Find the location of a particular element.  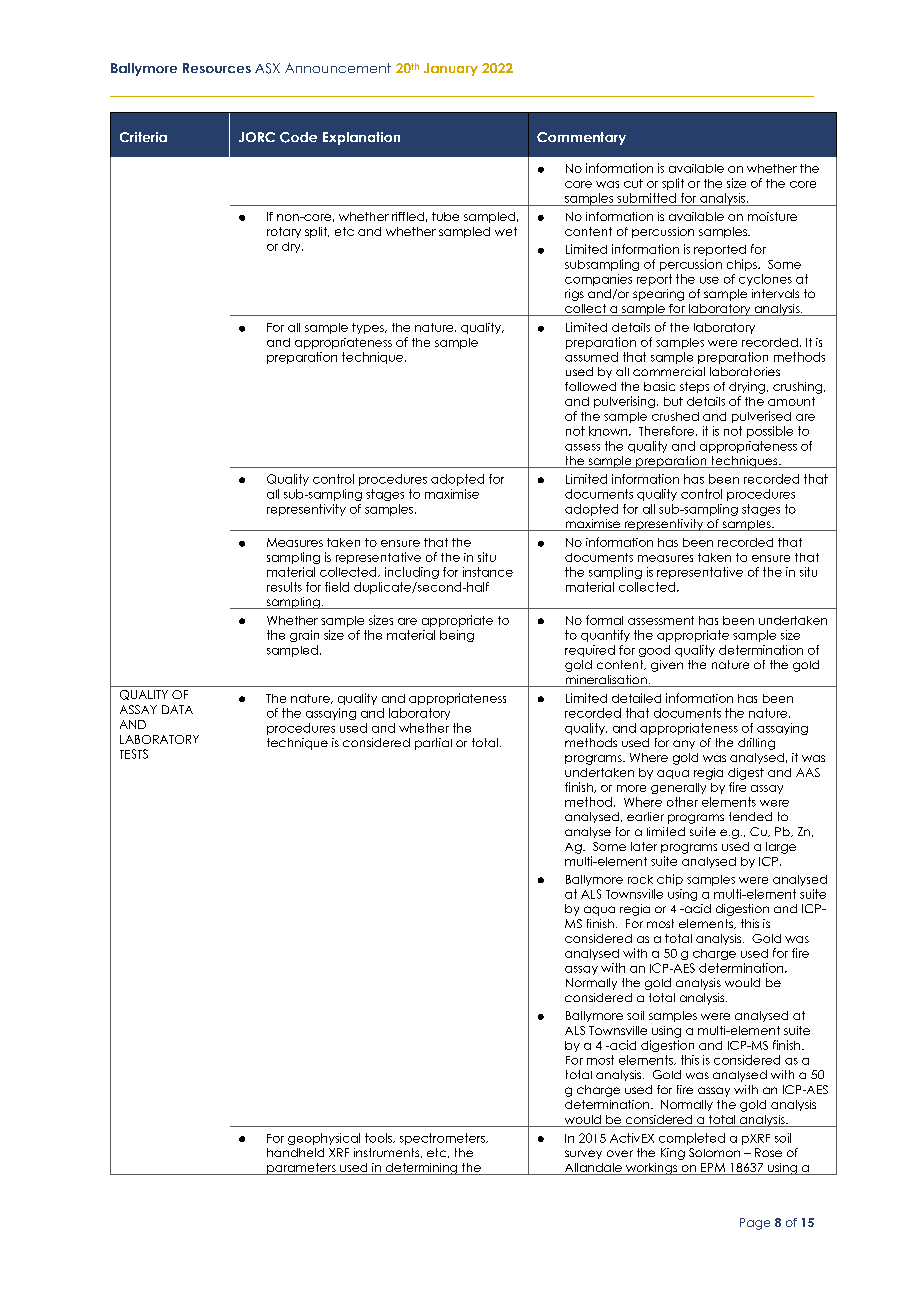

determining is located at coordinates (422, 1169).
